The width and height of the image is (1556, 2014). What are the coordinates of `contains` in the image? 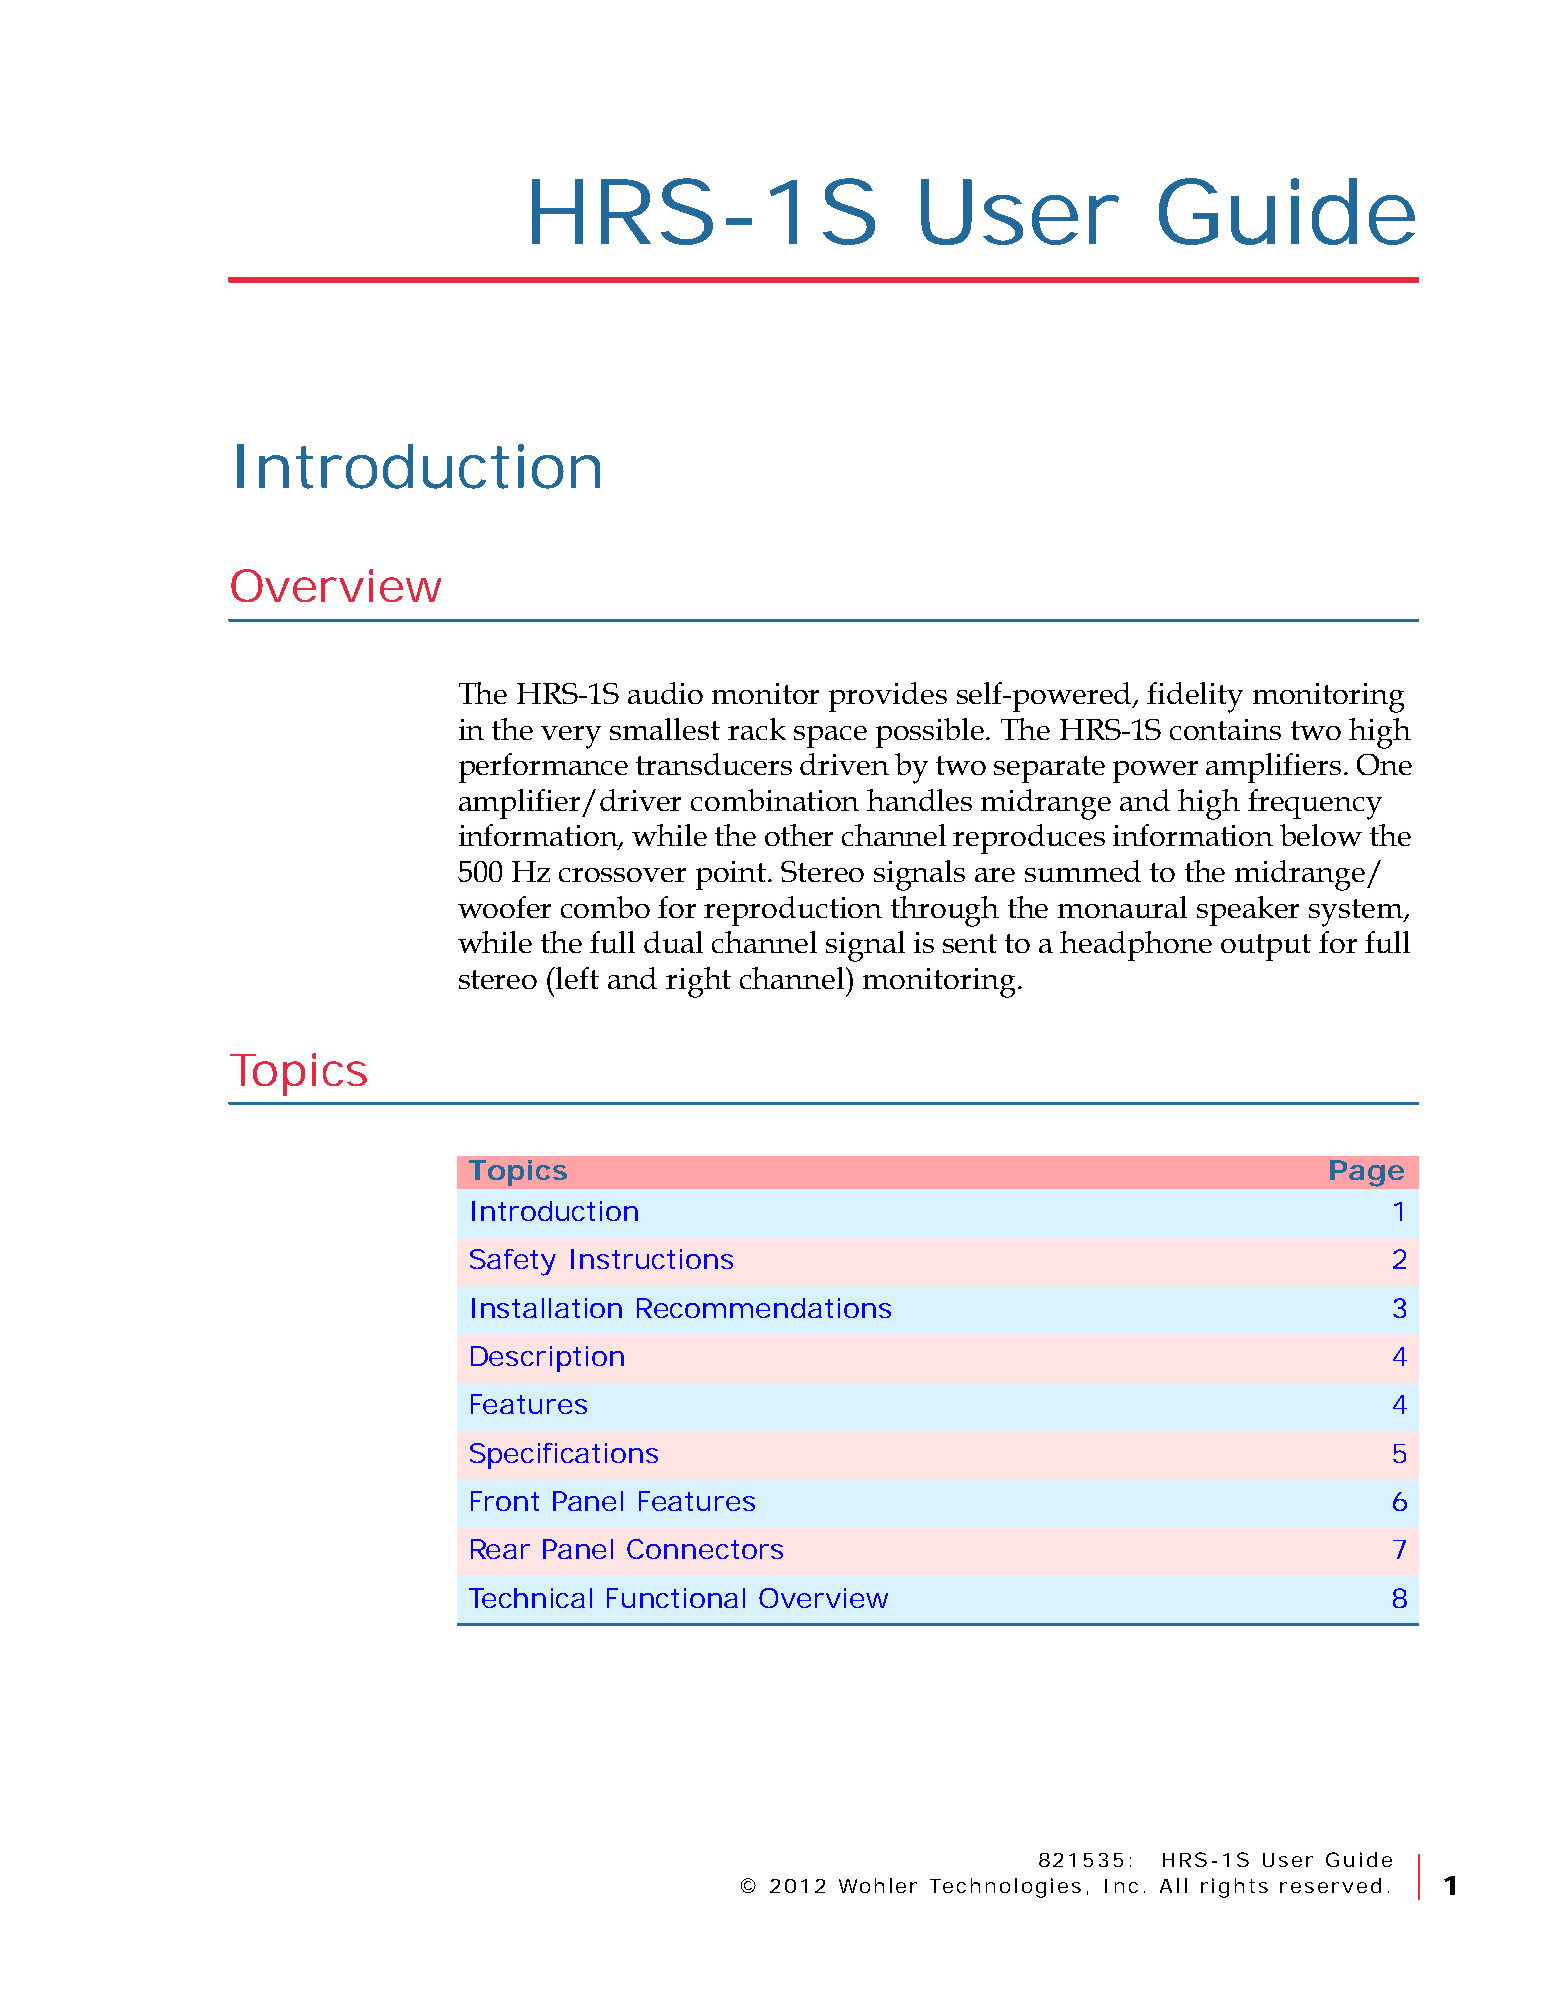 It's located at (1225, 729).
